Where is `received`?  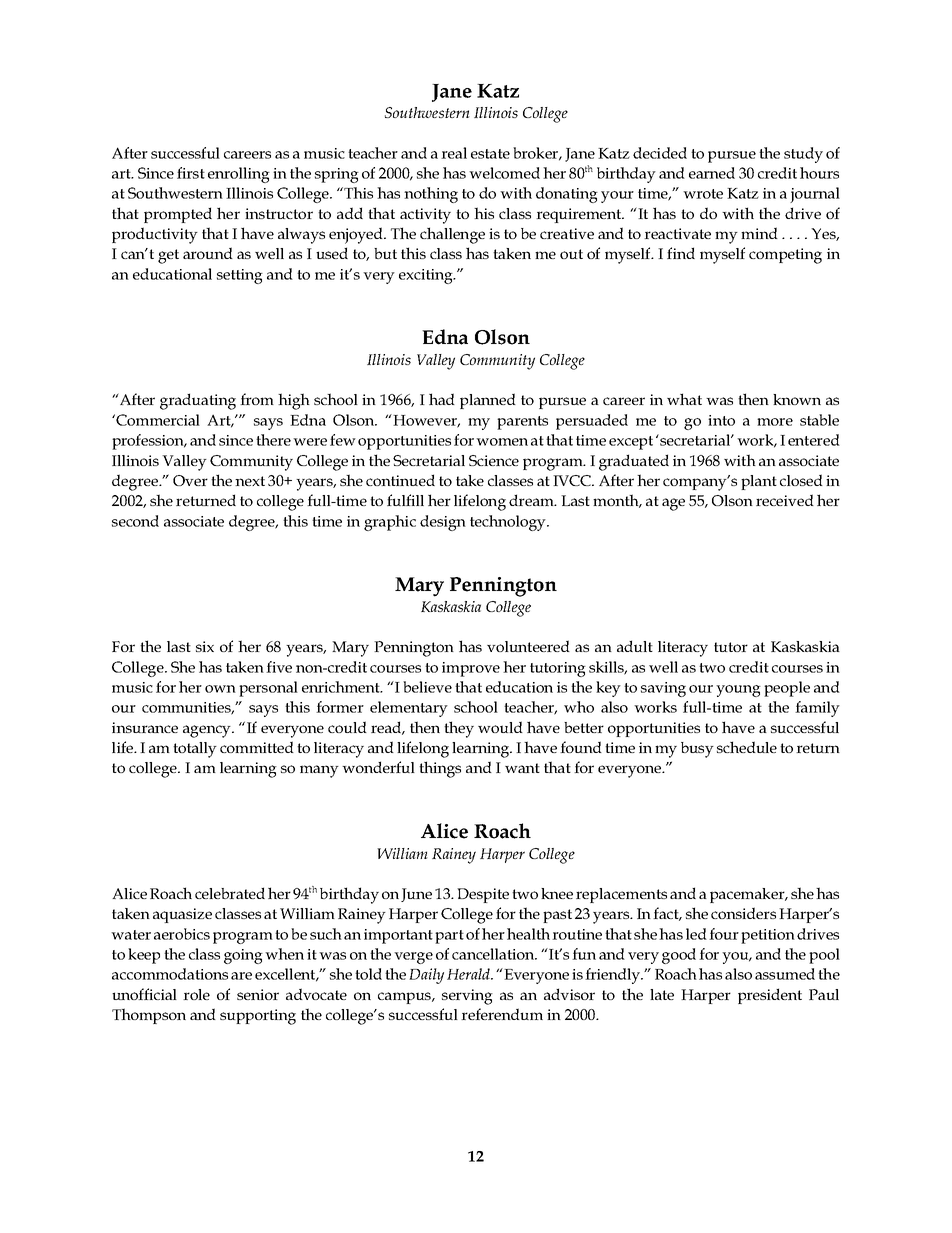
received is located at coordinates (785, 500).
